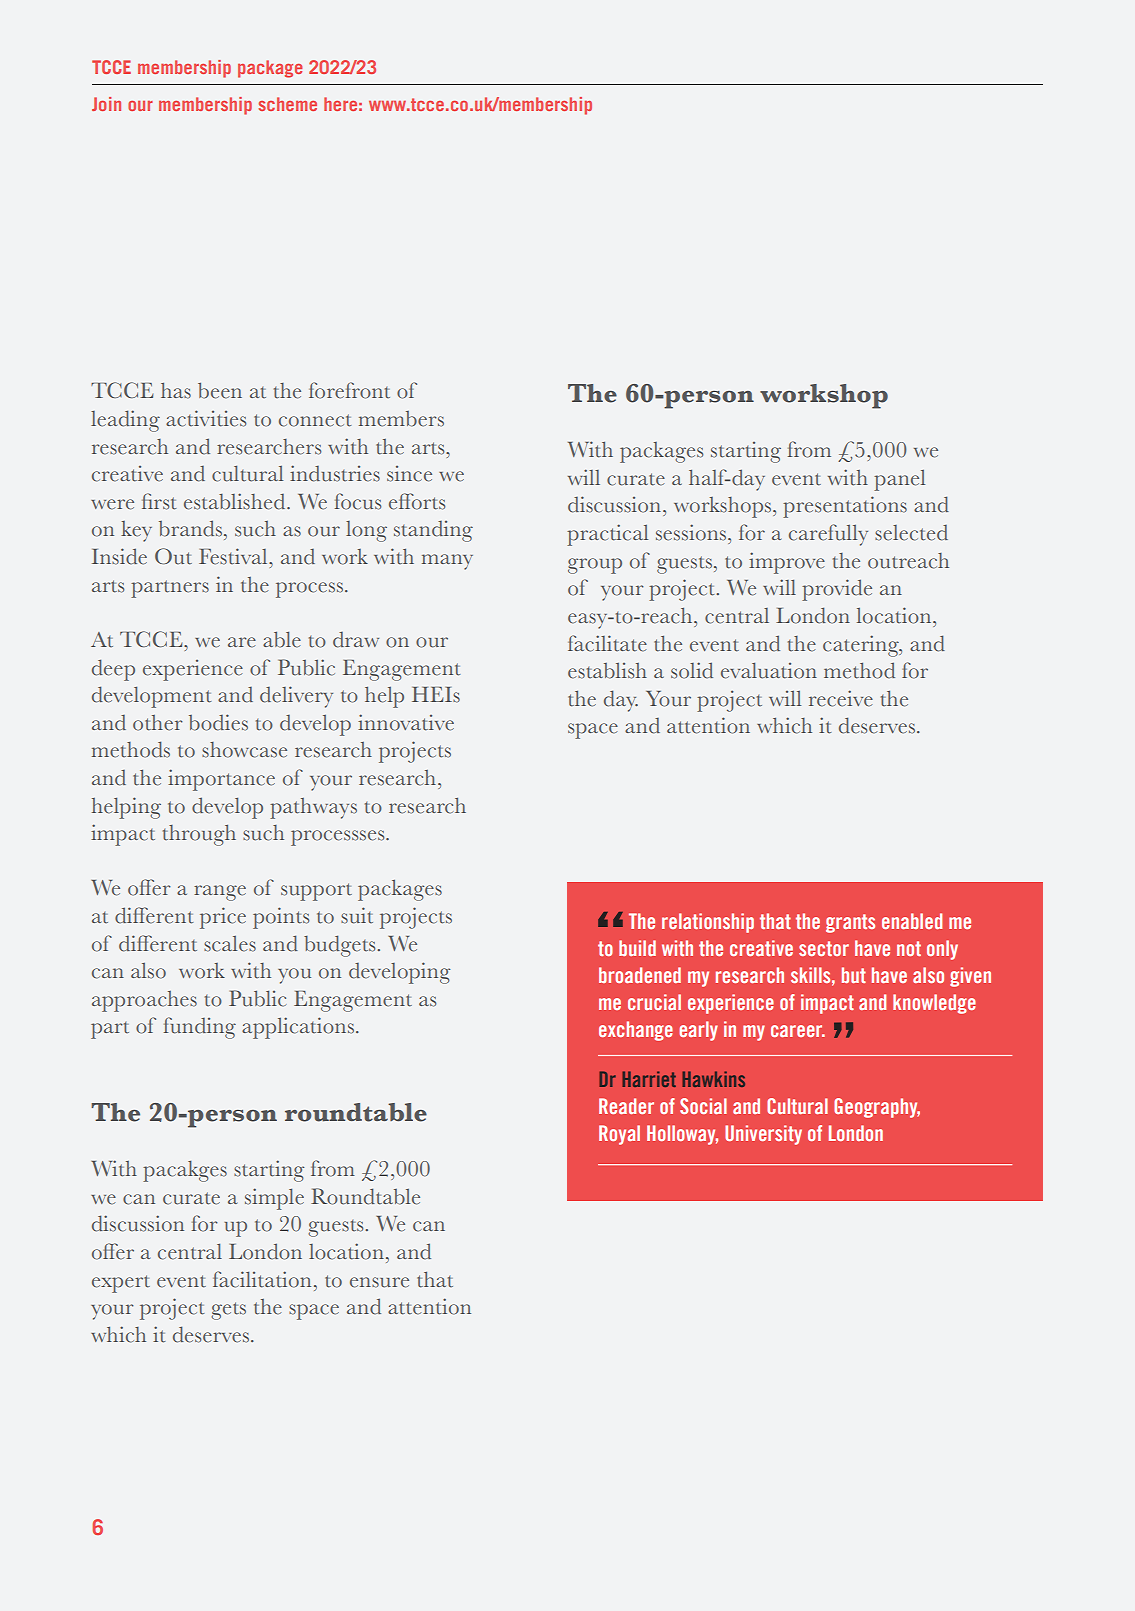 The height and width of the document is (1611, 1135). What do you see at coordinates (841, 698) in the document?
I see `receive` at bounding box center [841, 698].
